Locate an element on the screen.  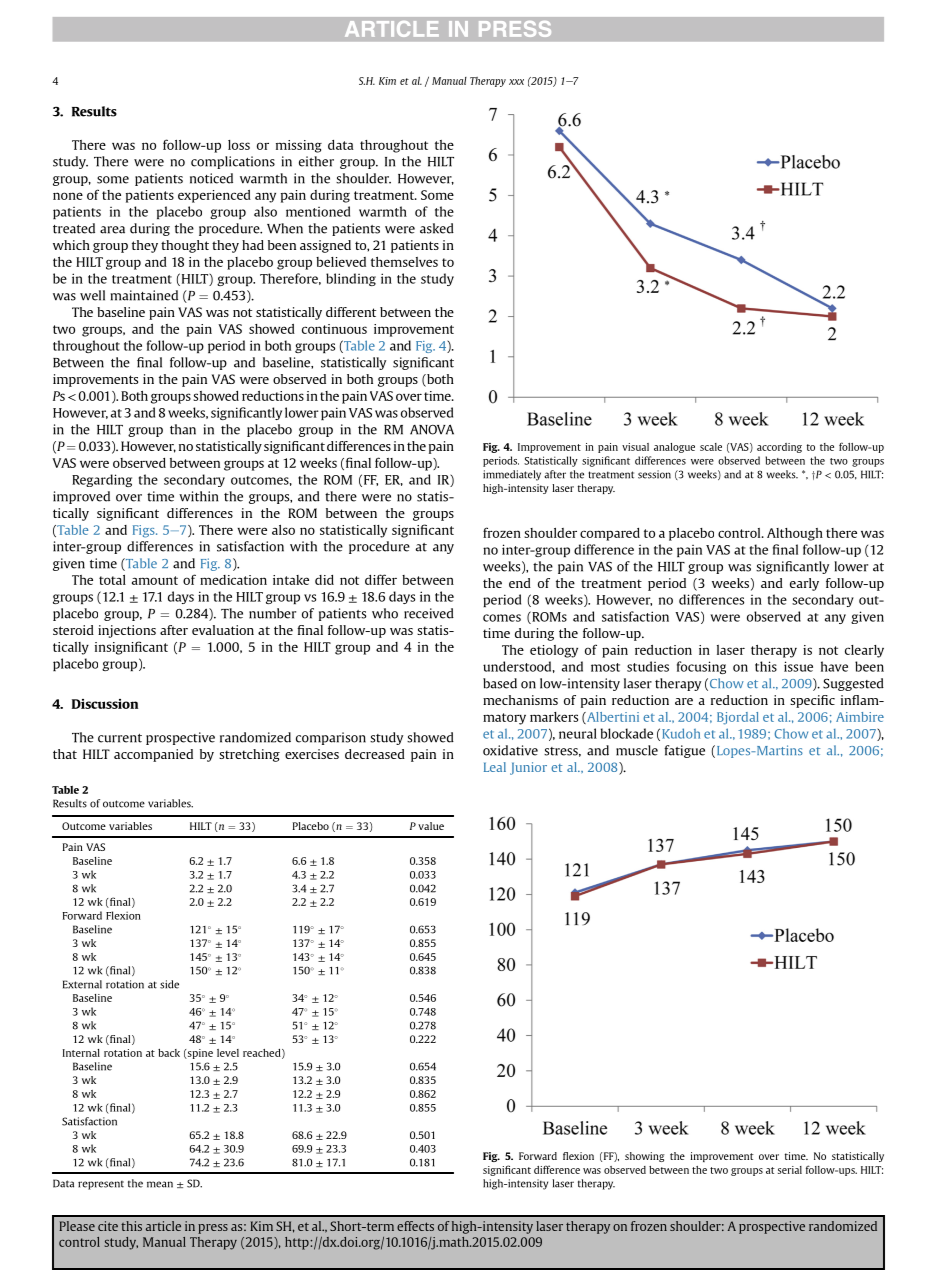
according is located at coordinates (779, 448).
